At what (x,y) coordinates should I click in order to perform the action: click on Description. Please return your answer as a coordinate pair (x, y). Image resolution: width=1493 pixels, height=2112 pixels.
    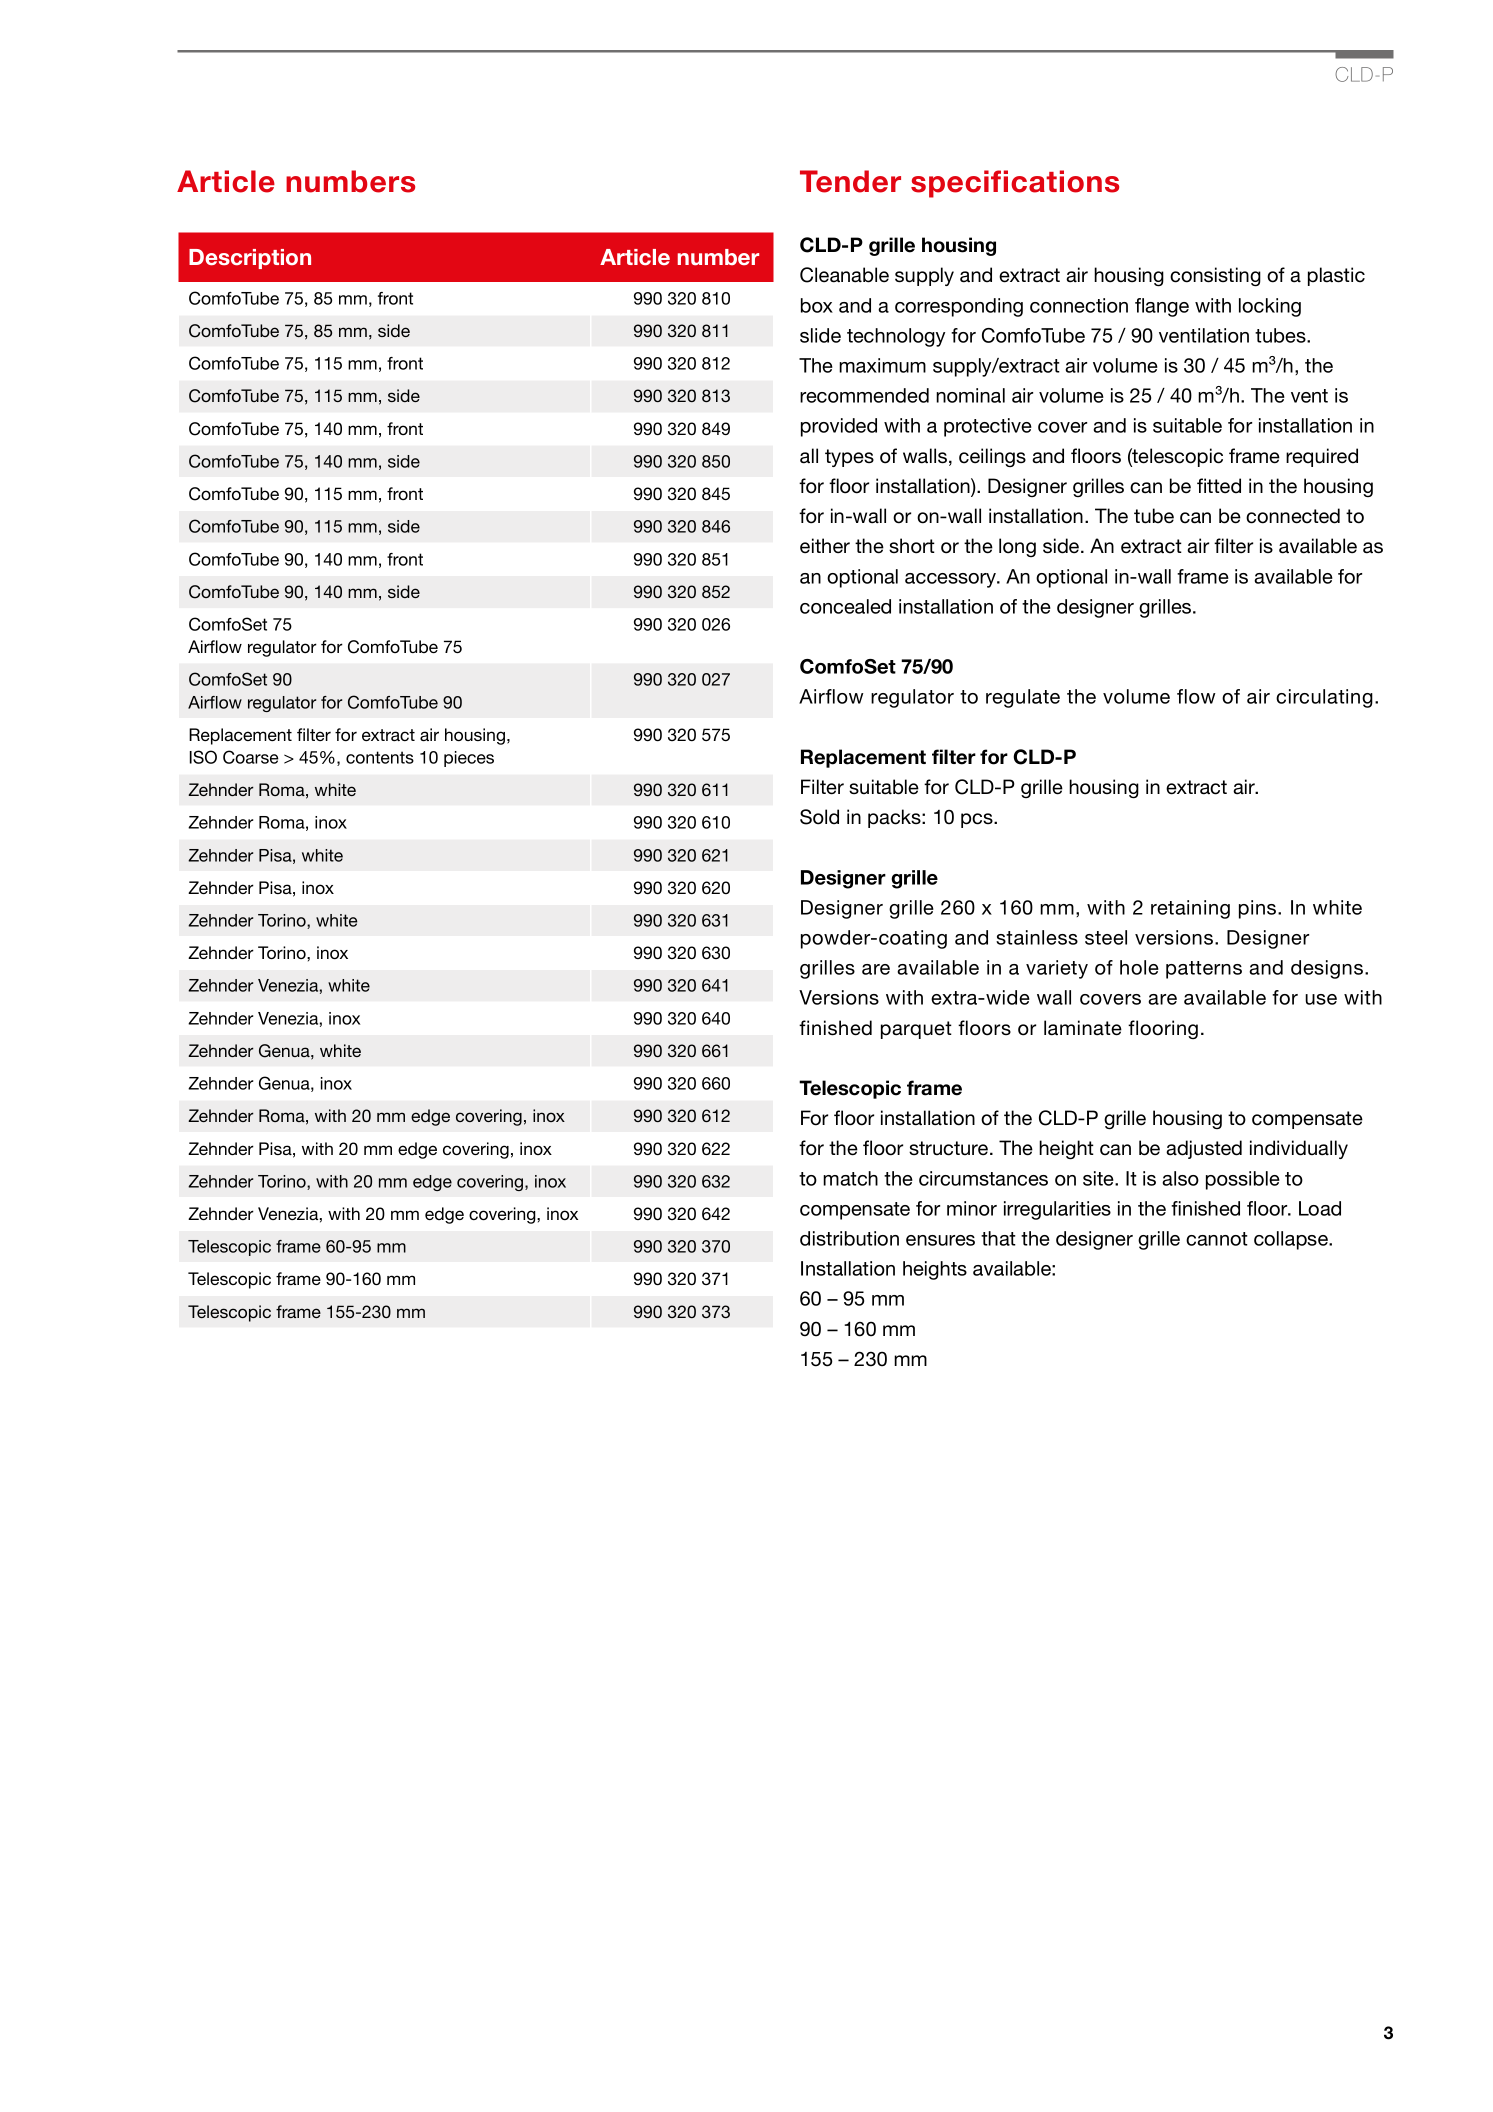
    Looking at the image, I should click on (250, 259).
